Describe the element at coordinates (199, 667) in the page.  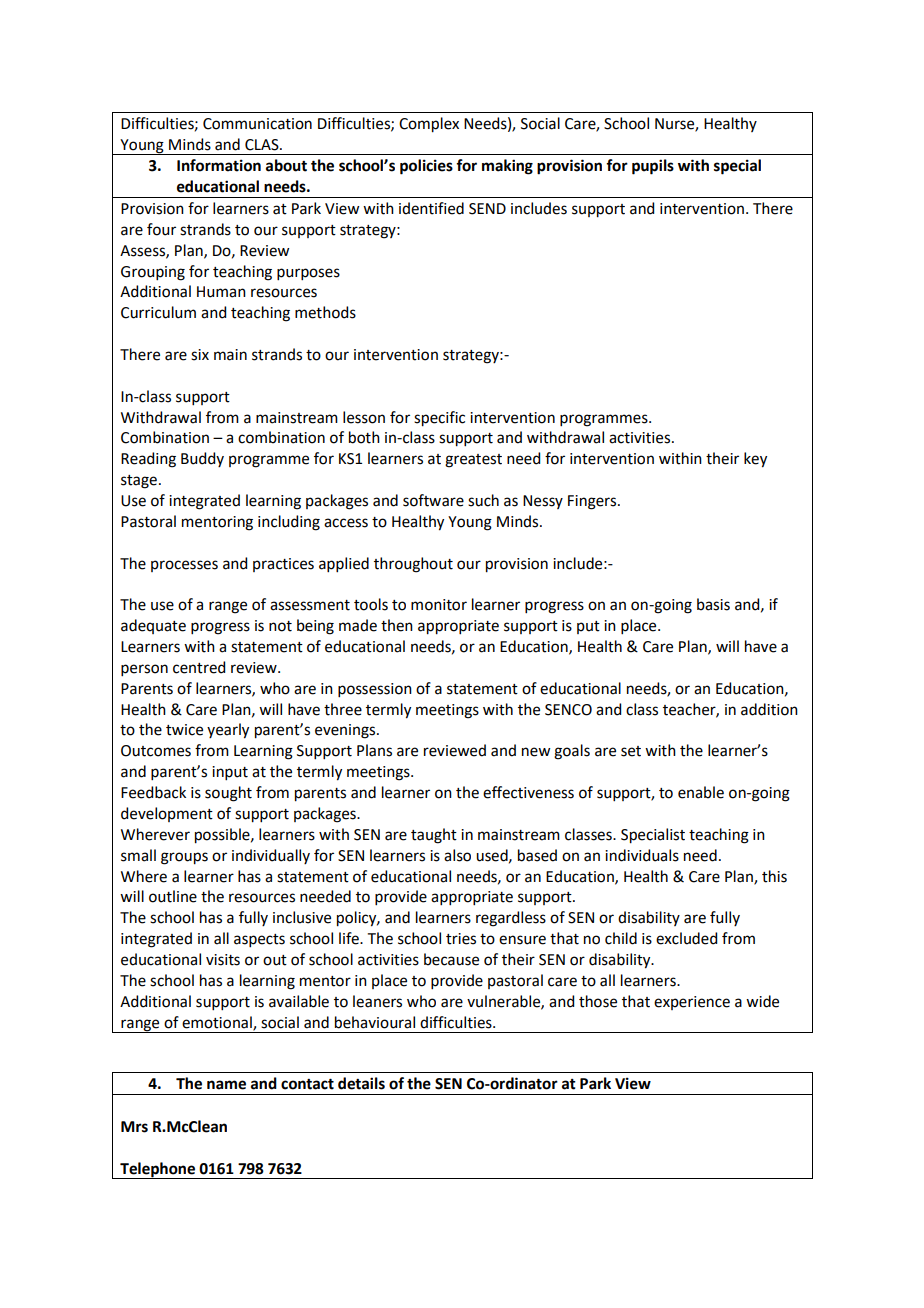
I see `centred` at that location.
